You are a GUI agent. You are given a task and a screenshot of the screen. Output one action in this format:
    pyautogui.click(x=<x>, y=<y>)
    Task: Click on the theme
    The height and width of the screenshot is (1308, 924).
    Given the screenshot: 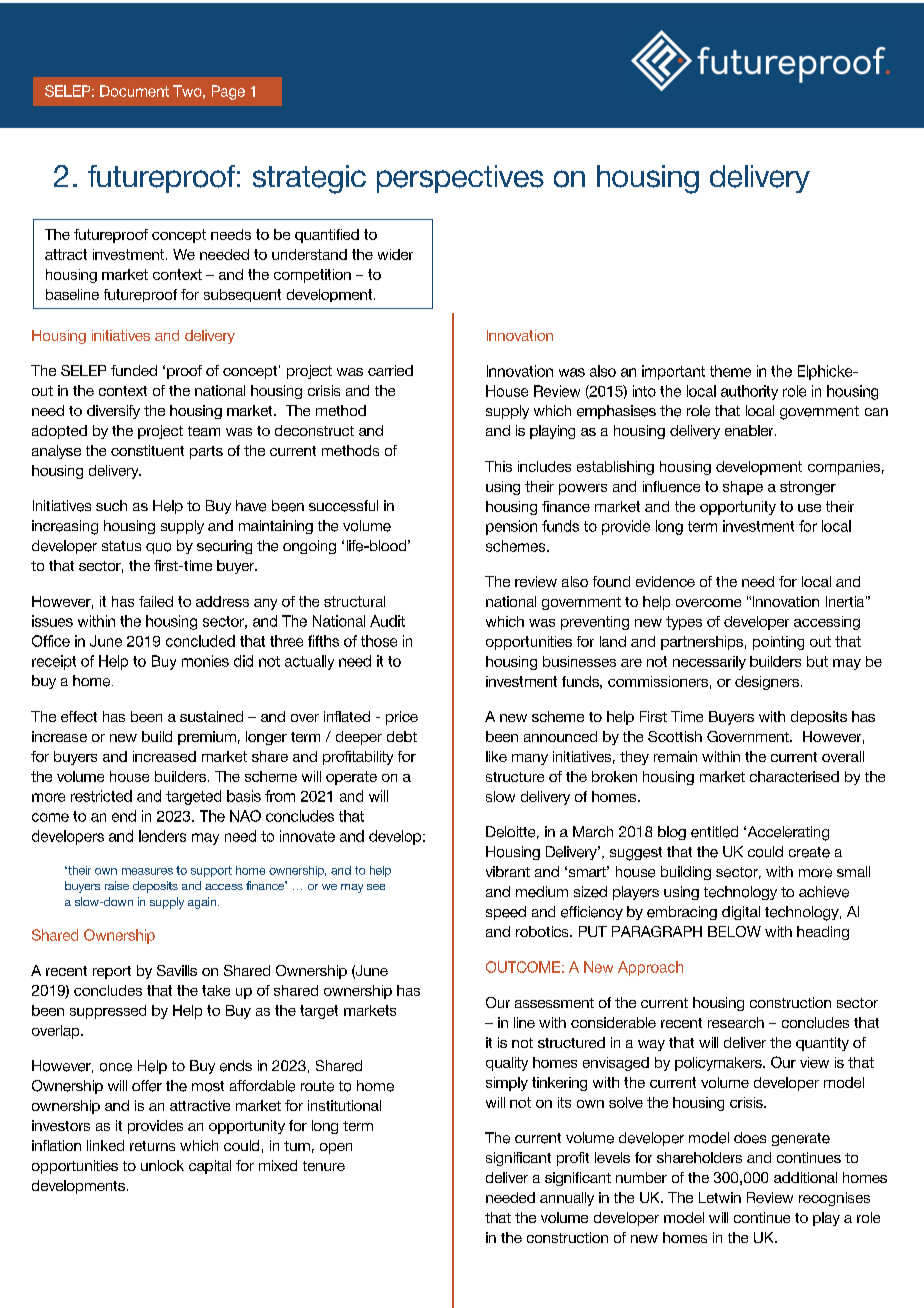 What is the action you would take?
    pyautogui.click(x=730, y=371)
